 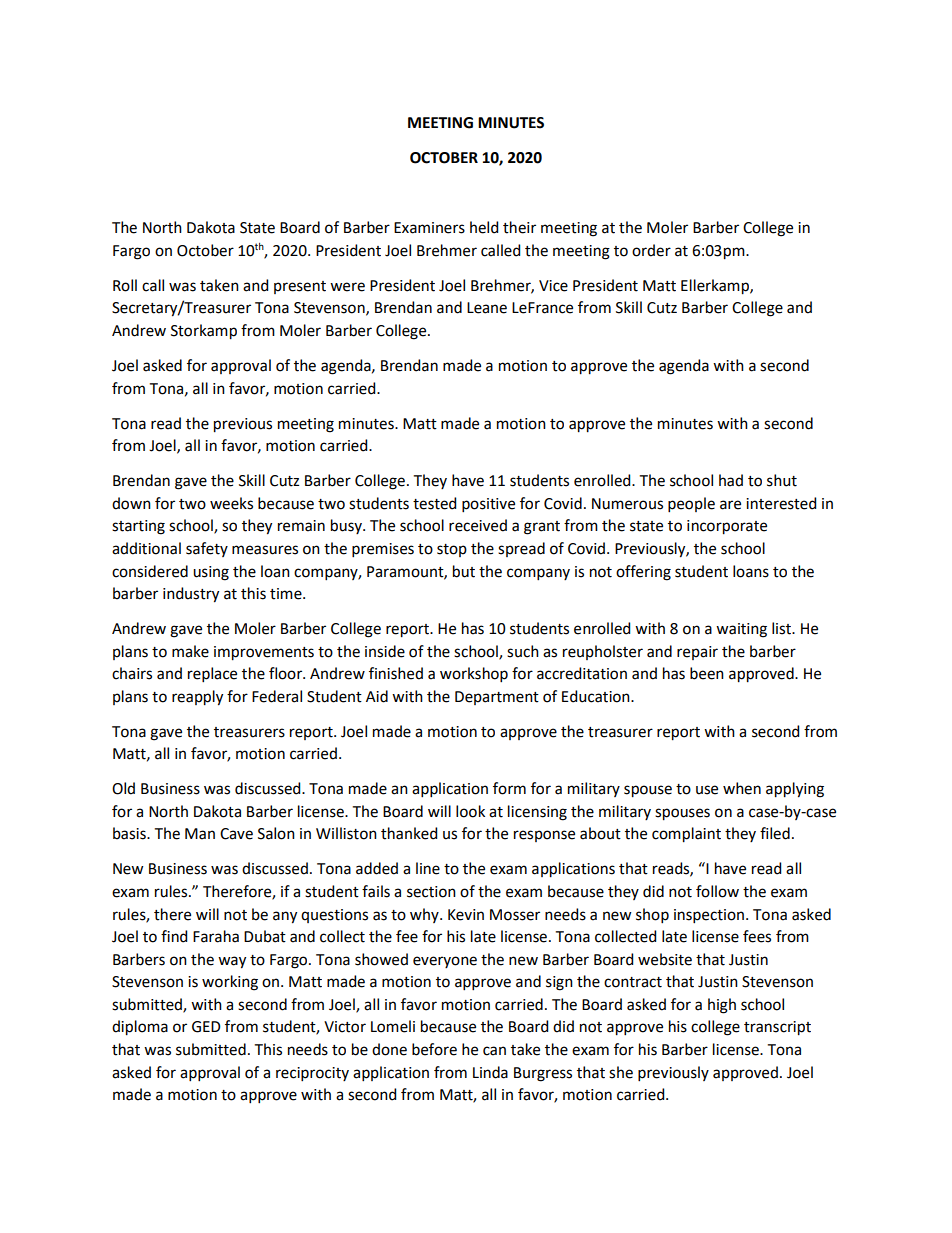 What do you see at coordinates (742, 788) in the page?
I see `when` at bounding box center [742, 788].
